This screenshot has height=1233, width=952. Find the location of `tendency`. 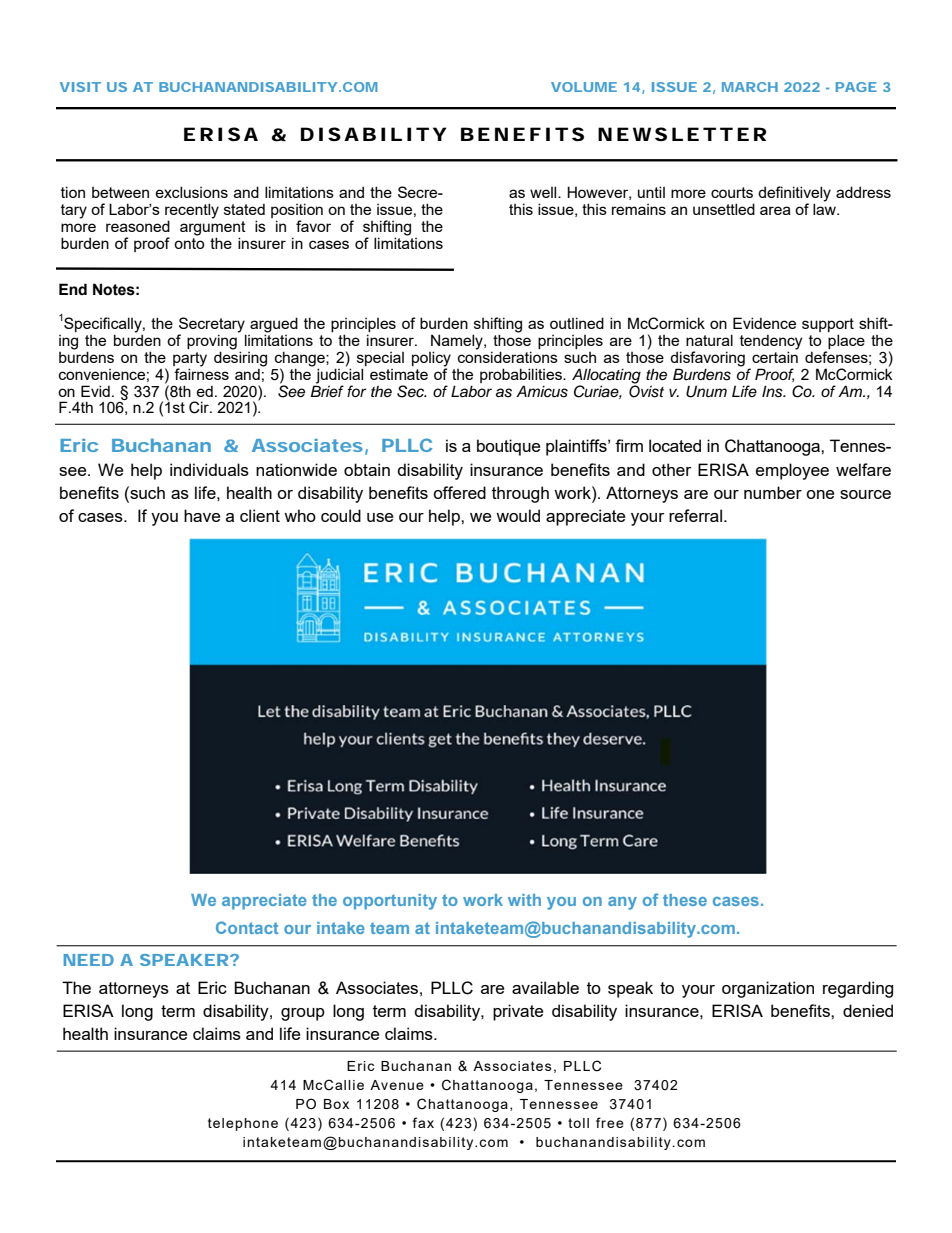

tendency is located at coordinates (771, 342).
